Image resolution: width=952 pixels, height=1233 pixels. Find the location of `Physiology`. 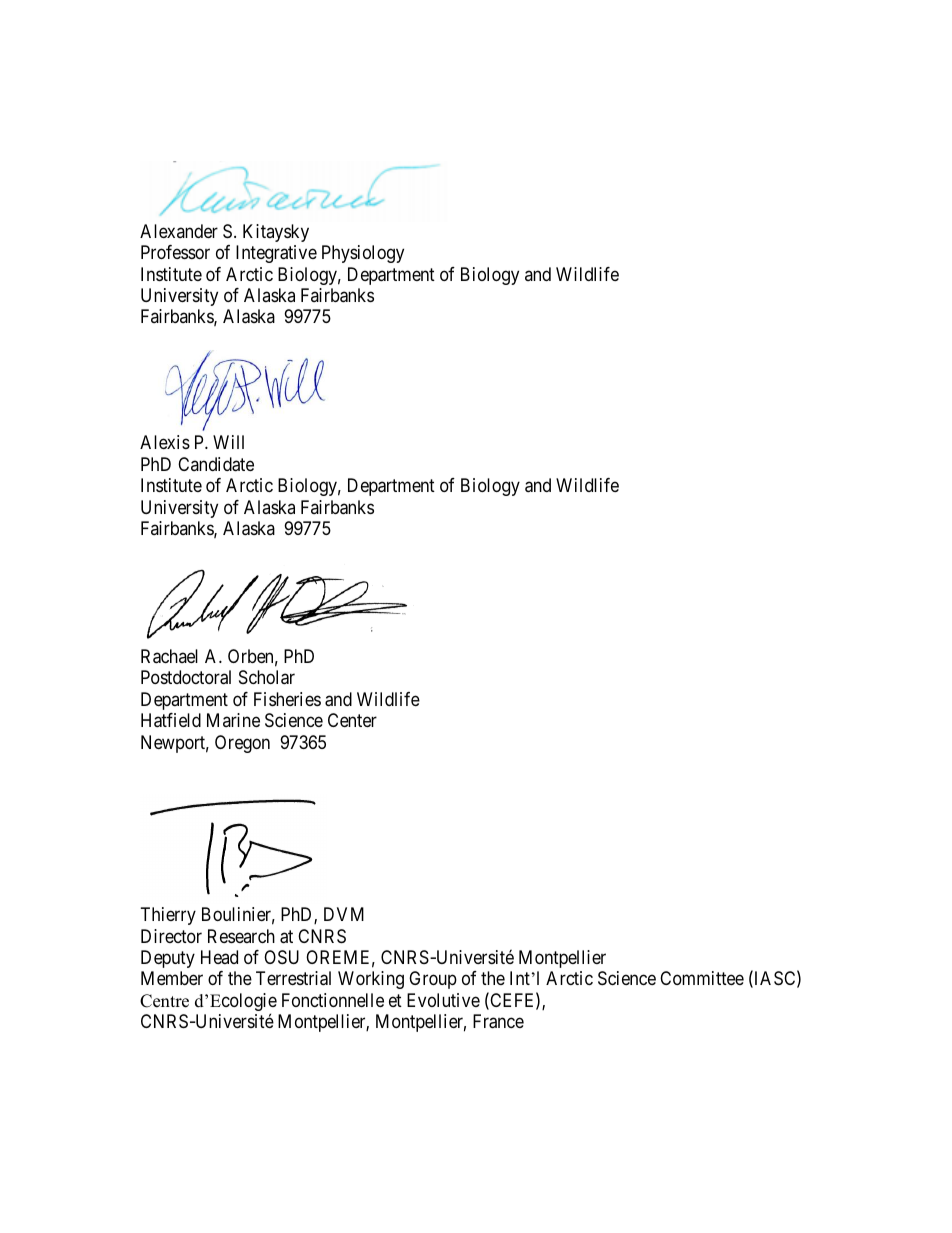

Physiology is located at coordinates (363, 254).
